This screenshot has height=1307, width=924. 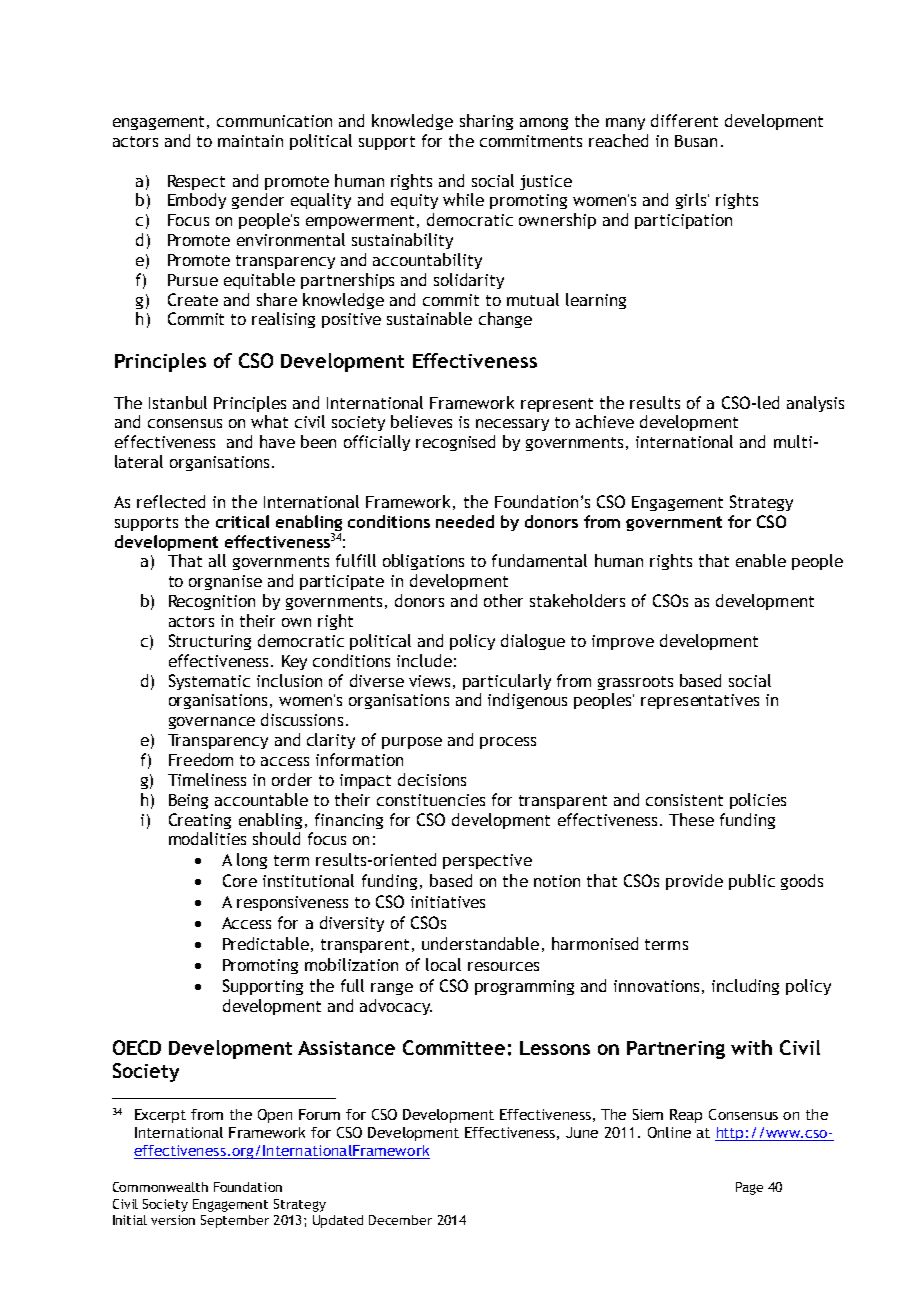 I want to click on Busan, so click(x=696, y=141).
